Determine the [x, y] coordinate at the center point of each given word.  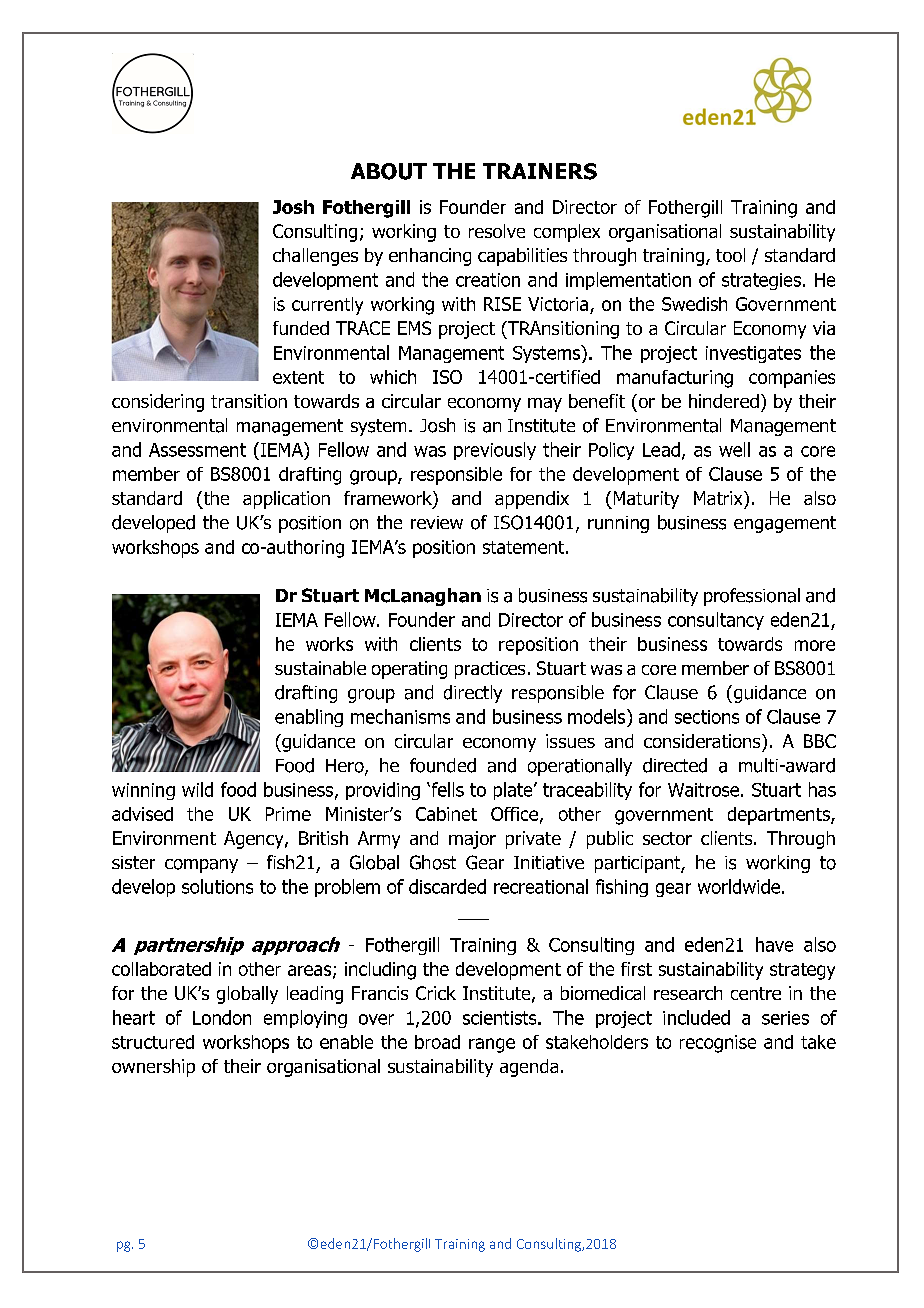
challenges [315, 257]
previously [495, 451]
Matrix [719, 498]
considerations [703, 741]
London [222, 1017]
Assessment [197, 450]
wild [197, 789]
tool [730, 255]
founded [443, 765]
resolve [497, 231]
